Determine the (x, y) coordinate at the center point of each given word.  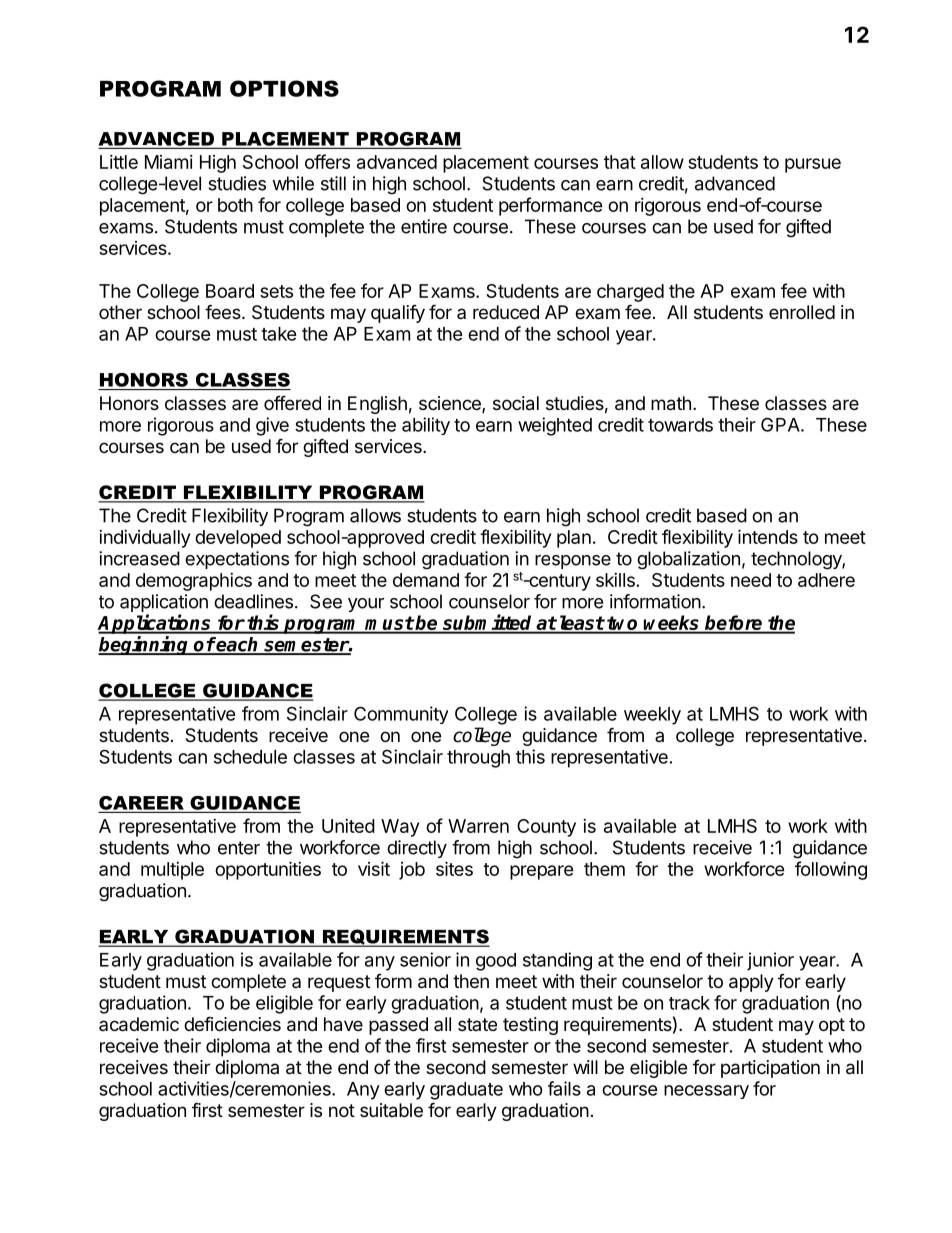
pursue (813, 165)
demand (426, 580)
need (751, 580)
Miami (169, 162)
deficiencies (232, 1023)
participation (770, 1069)
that (620, 162)
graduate (466, 1091)
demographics (194, 582)
